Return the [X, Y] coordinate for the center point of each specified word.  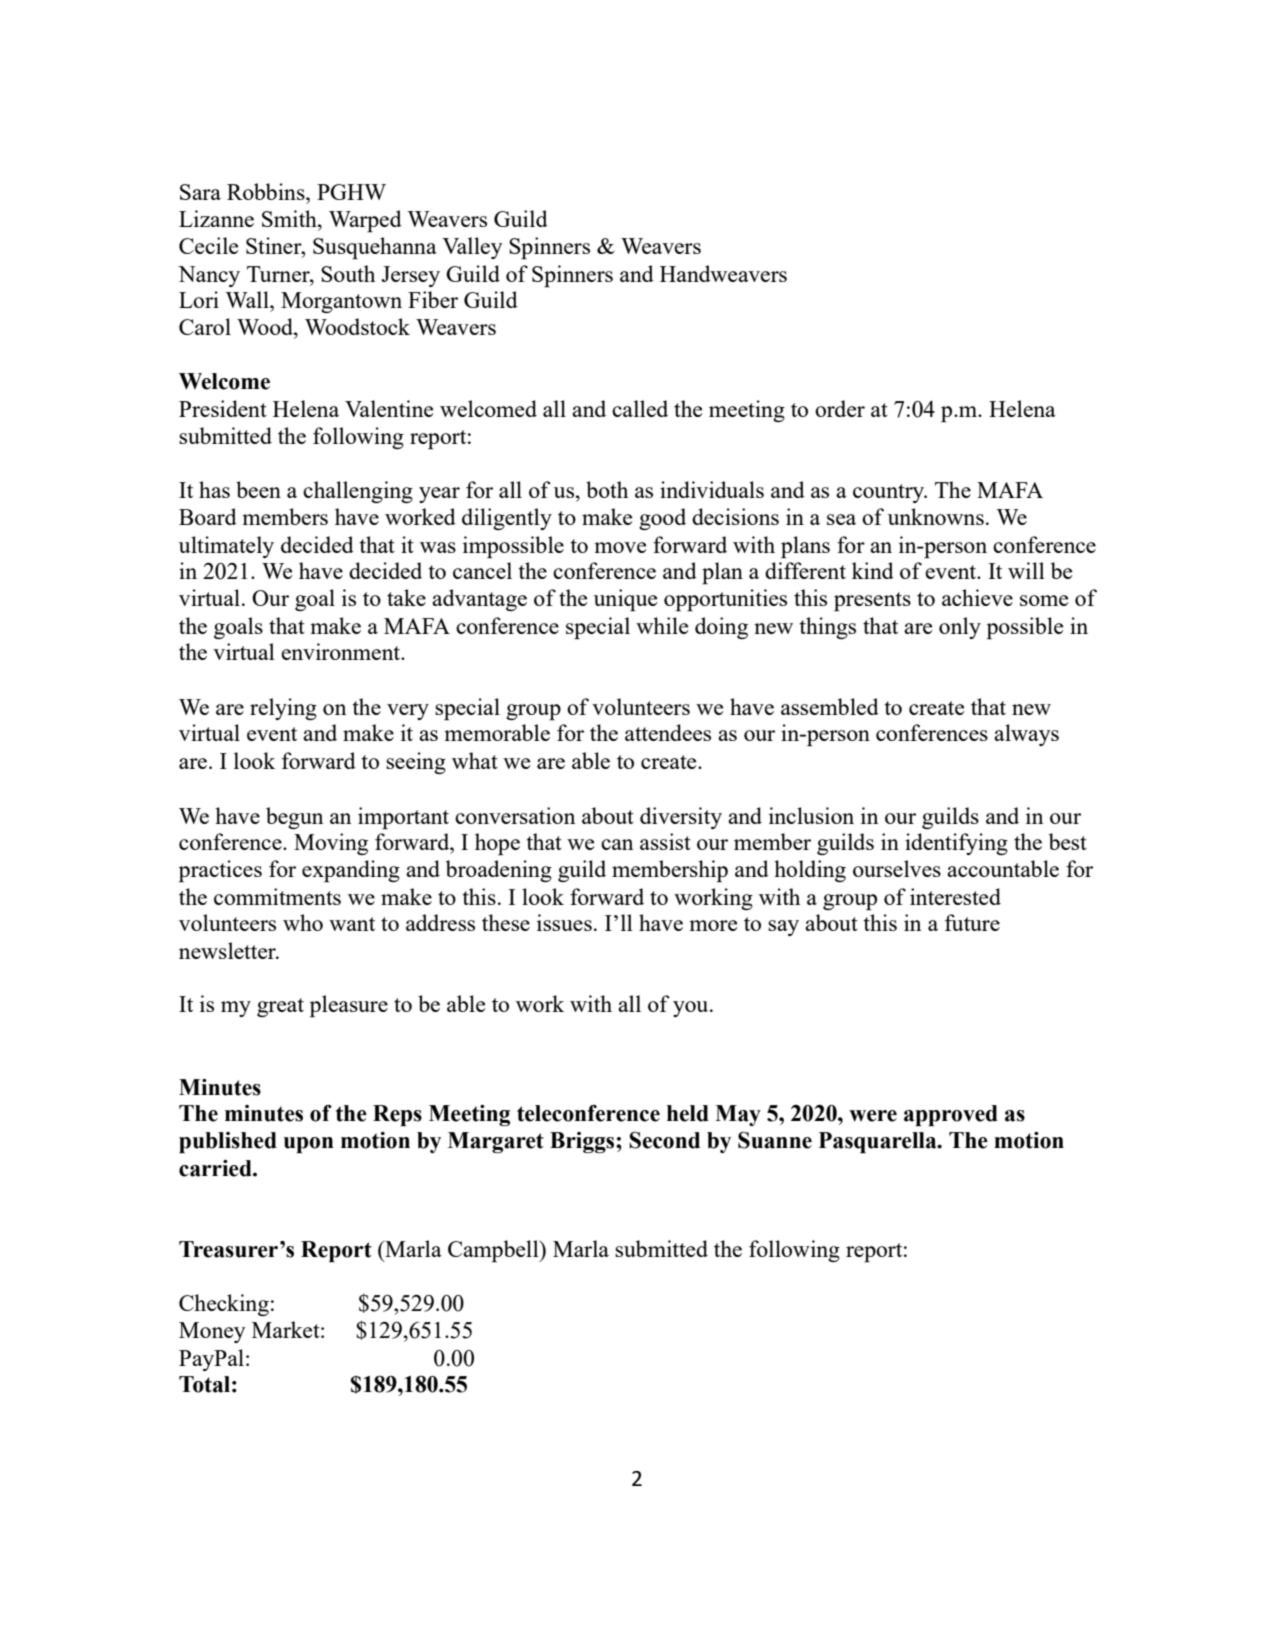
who [303, 922]
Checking [224, 1305]
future [972, 922]
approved [951, 1115]
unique [625, 600]
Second [664, 1140]
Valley [472, 248]
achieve [977, 597]
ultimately [226, 547]
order [840, 408]
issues [564, 922]
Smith [290, 218]
